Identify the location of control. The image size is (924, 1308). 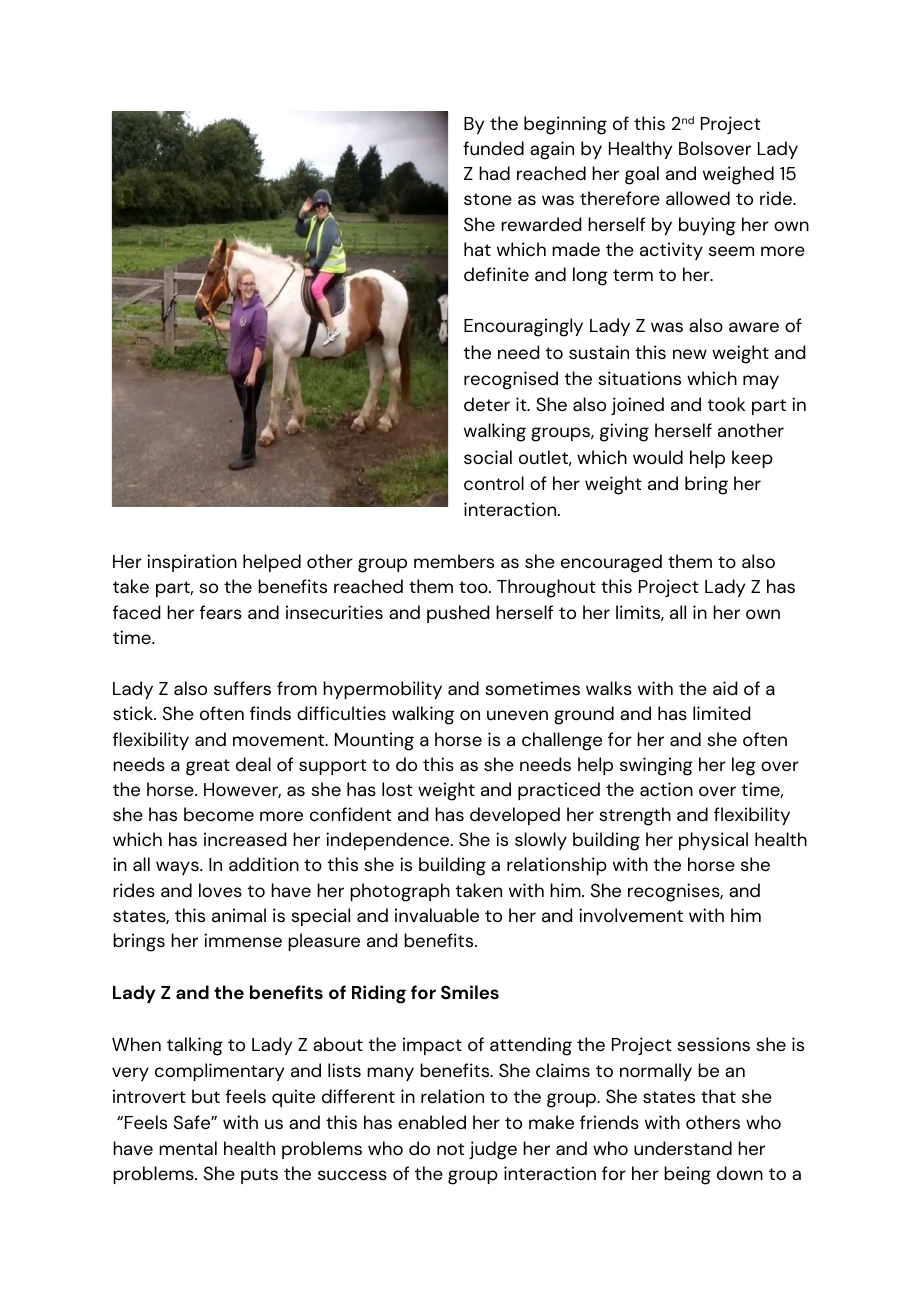
(494, 483).
